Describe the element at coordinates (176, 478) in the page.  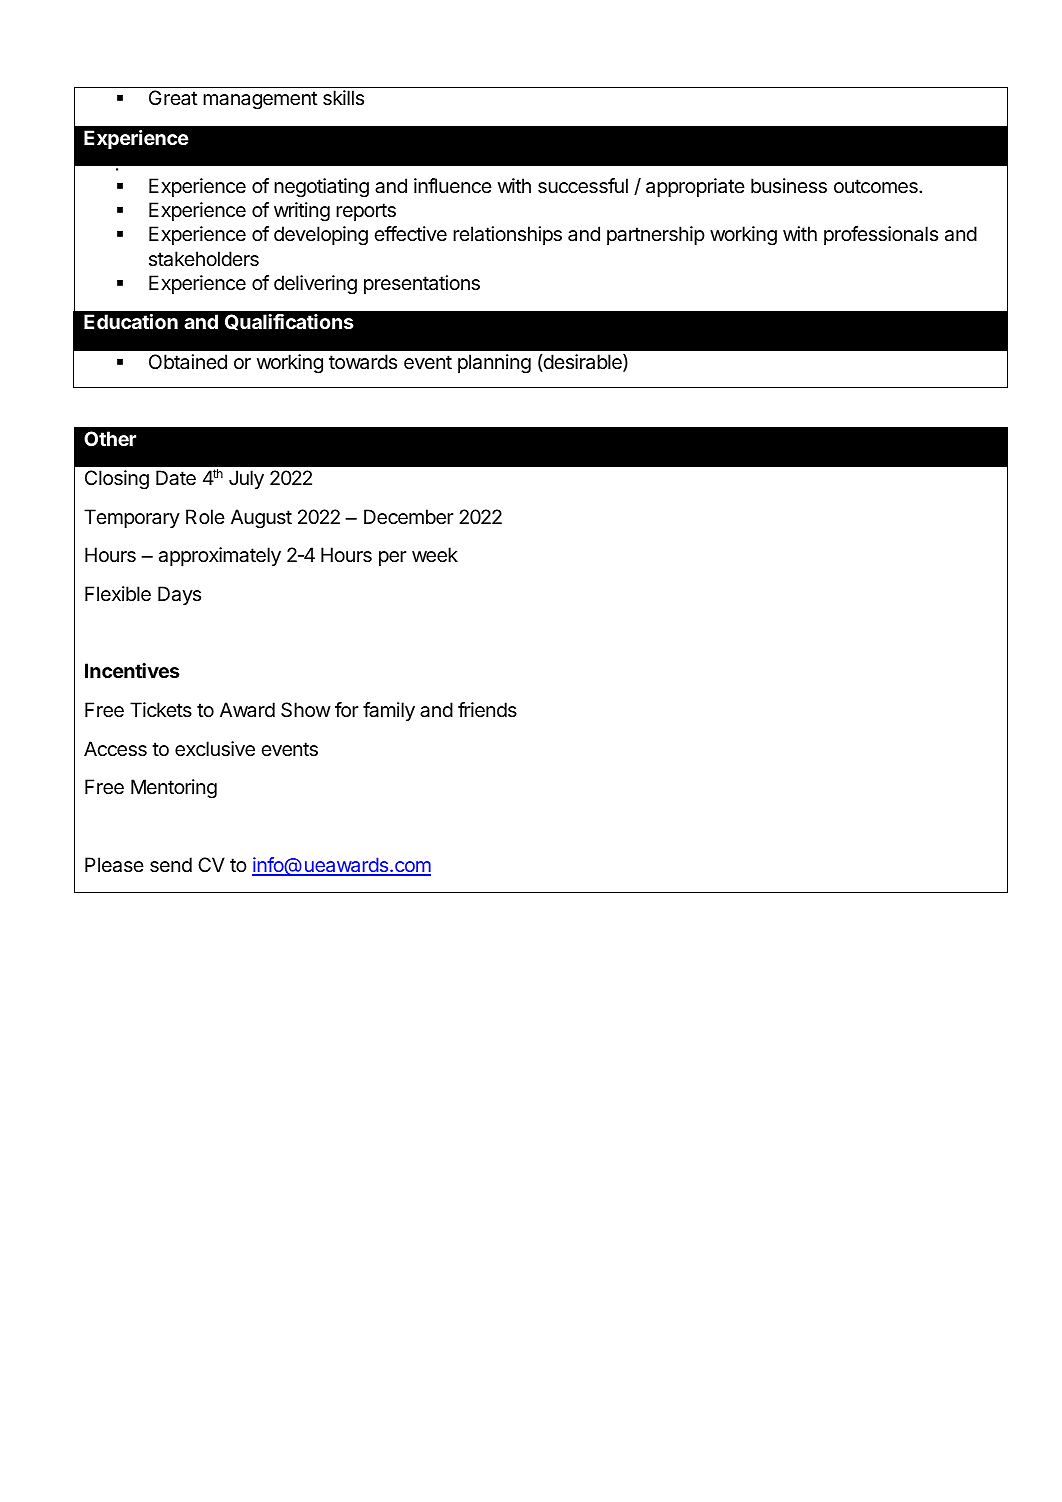
I see `Date` at that location.
